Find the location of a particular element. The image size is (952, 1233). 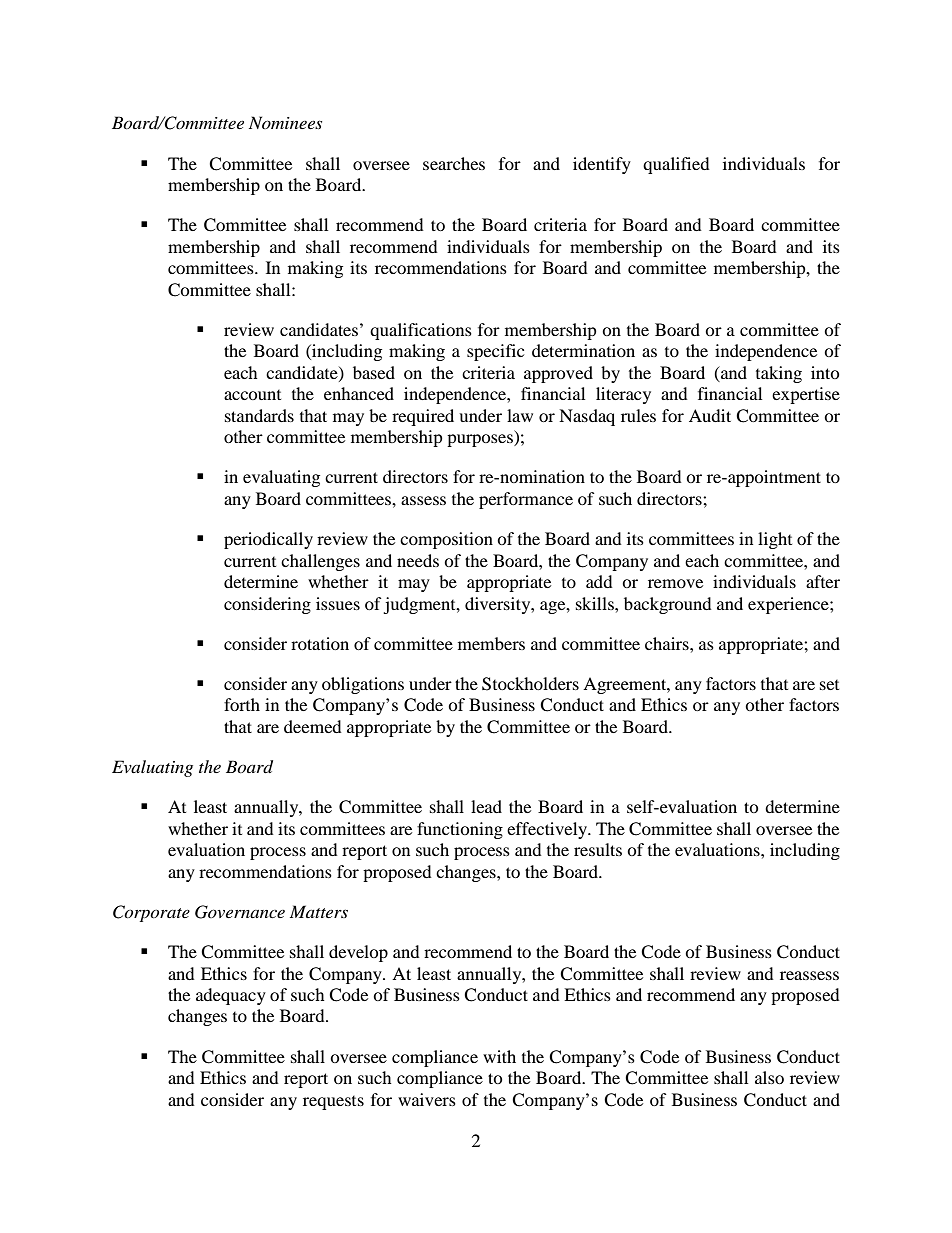

account is located at coordinates (252, 395).
